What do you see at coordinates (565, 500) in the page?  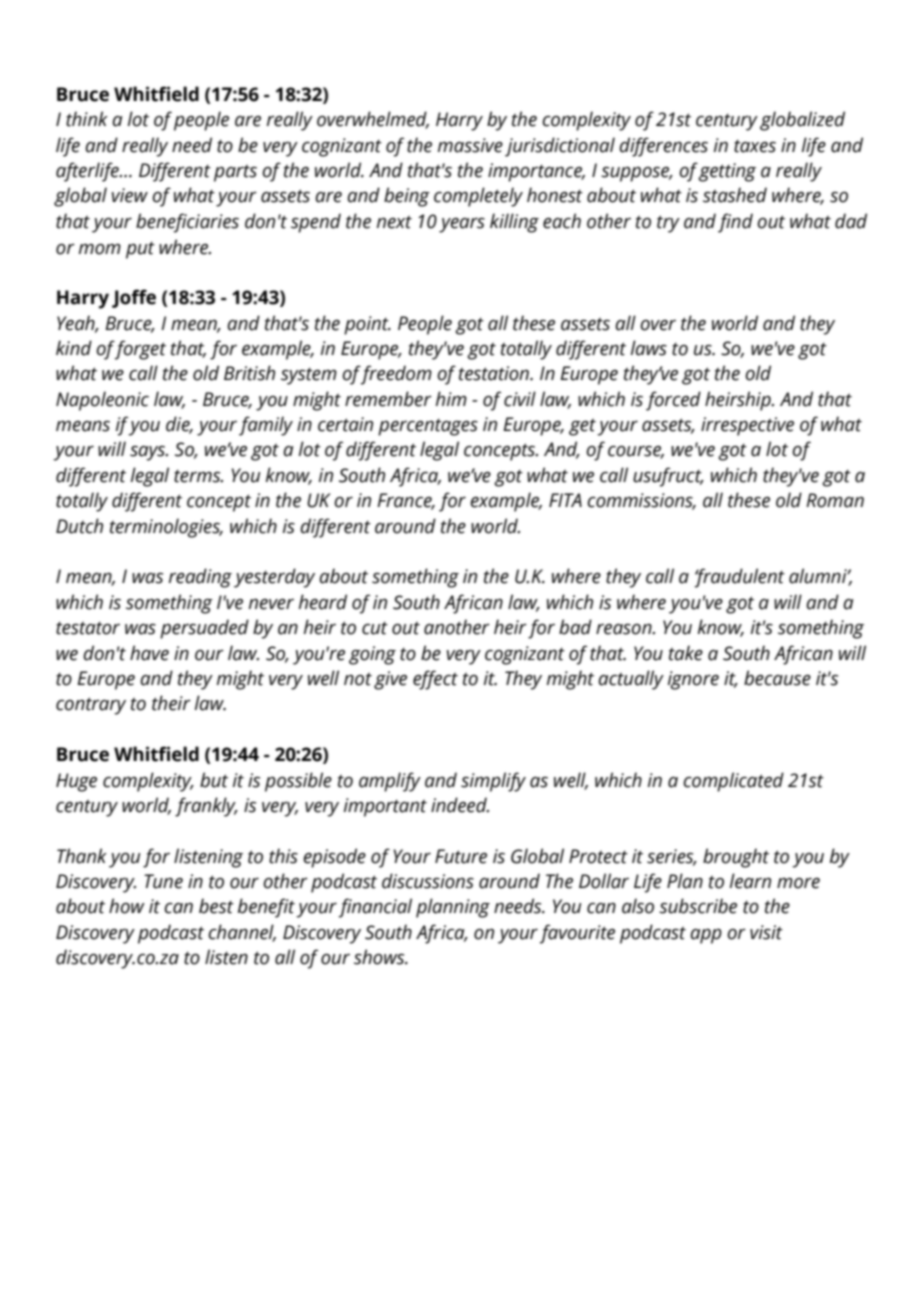 I see `FITA` at bounding box center [565, 500].
